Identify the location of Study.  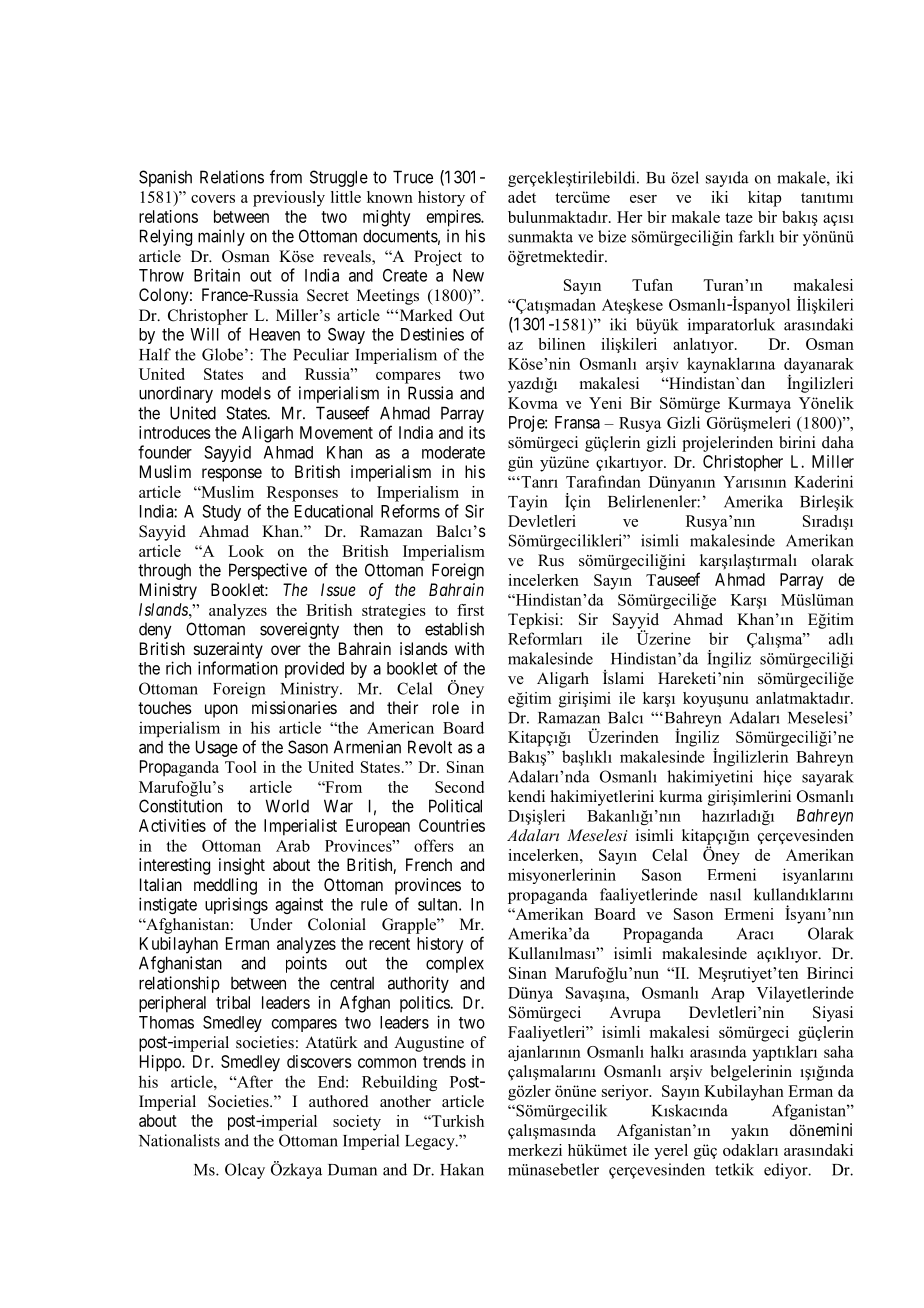
(221, 513).
